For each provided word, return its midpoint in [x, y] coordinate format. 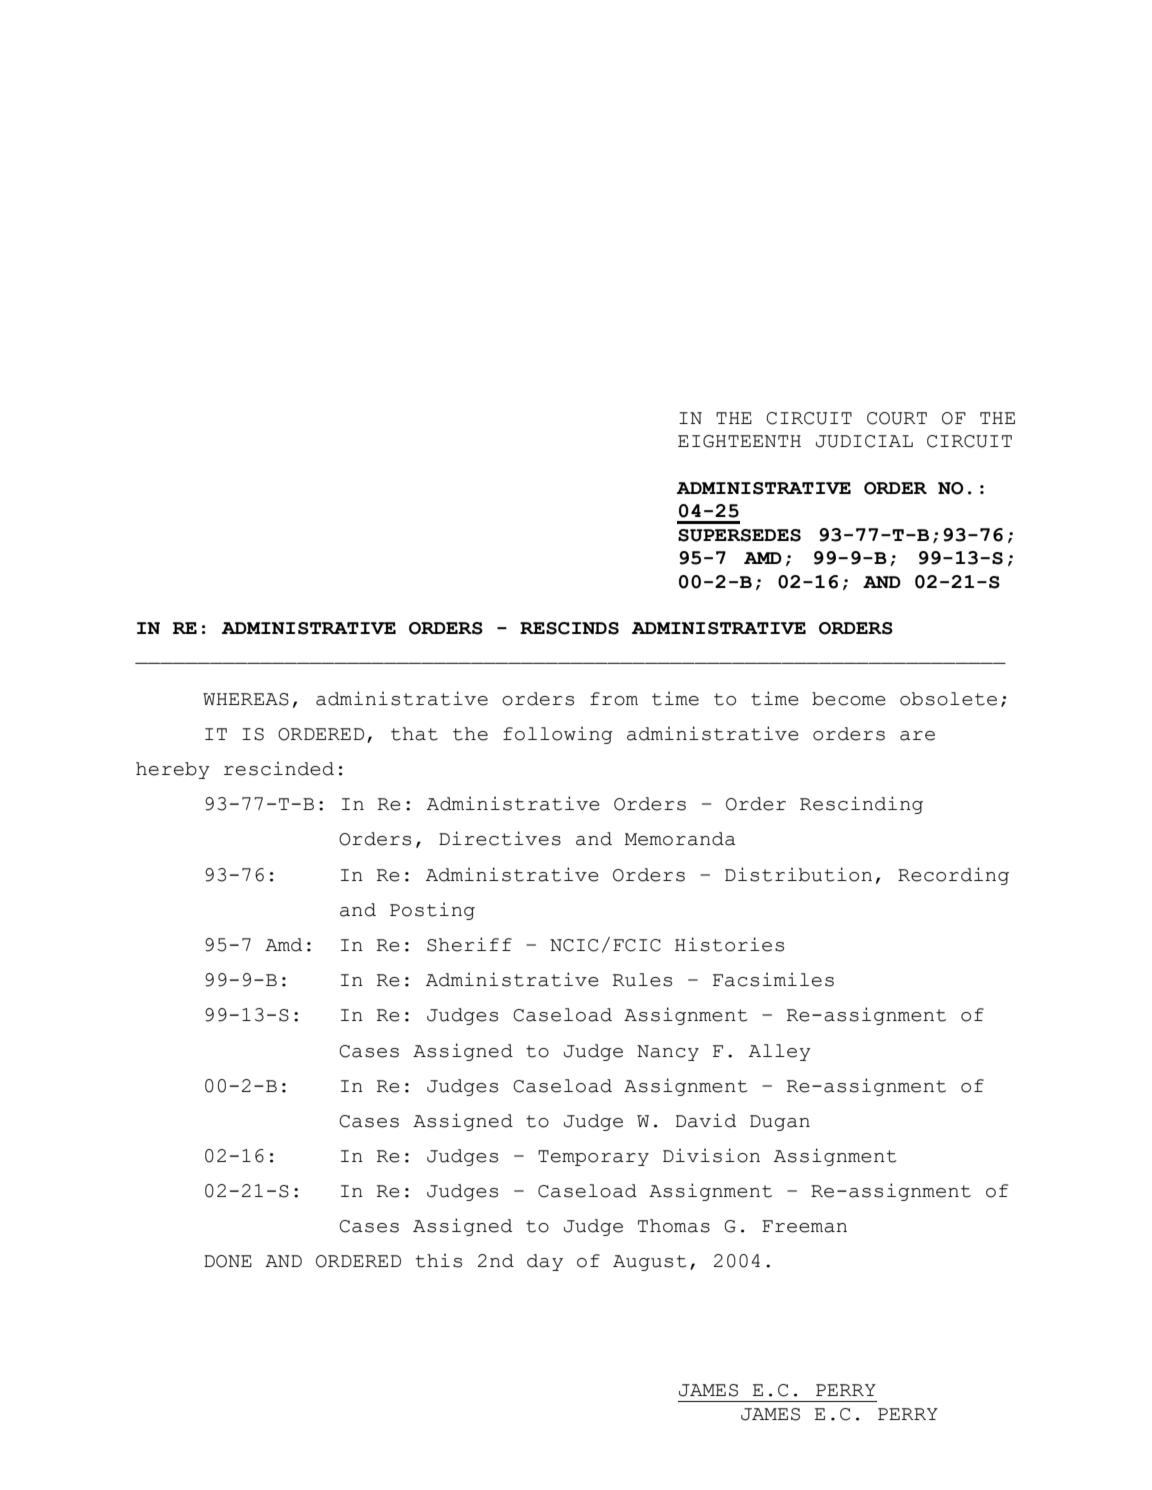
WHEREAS [246, 699]
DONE [228, 1261]
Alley [780, 1052]
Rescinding [861, 805]
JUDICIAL [864, 441]
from [614, 699]
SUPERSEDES [739, 535]
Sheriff [469, 944]
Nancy [668, 1053]
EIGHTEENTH [739, 441]
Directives [500, 838]
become [849, 699]
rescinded [279, 768]
